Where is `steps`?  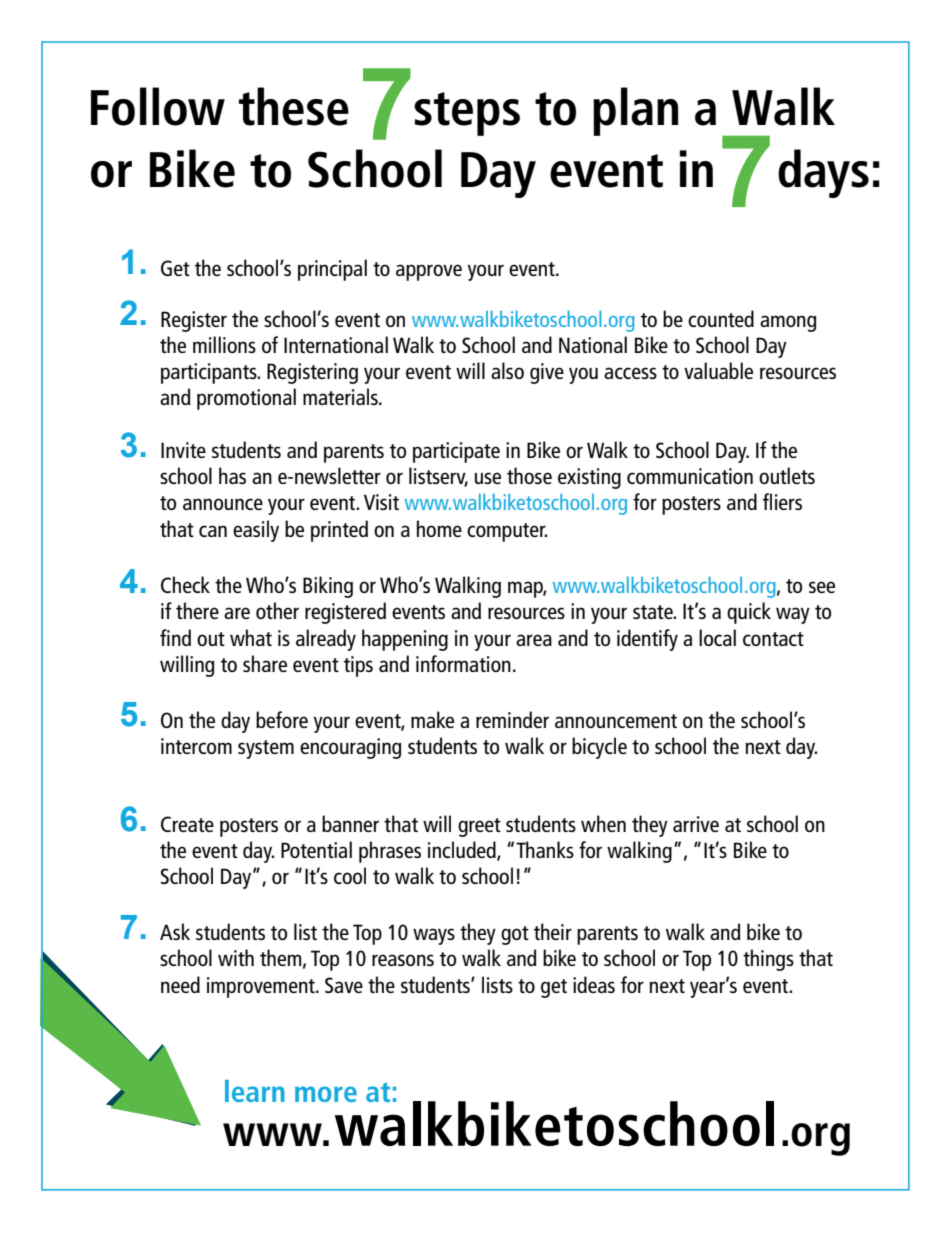
steps is located at coordinates (467, 114).
